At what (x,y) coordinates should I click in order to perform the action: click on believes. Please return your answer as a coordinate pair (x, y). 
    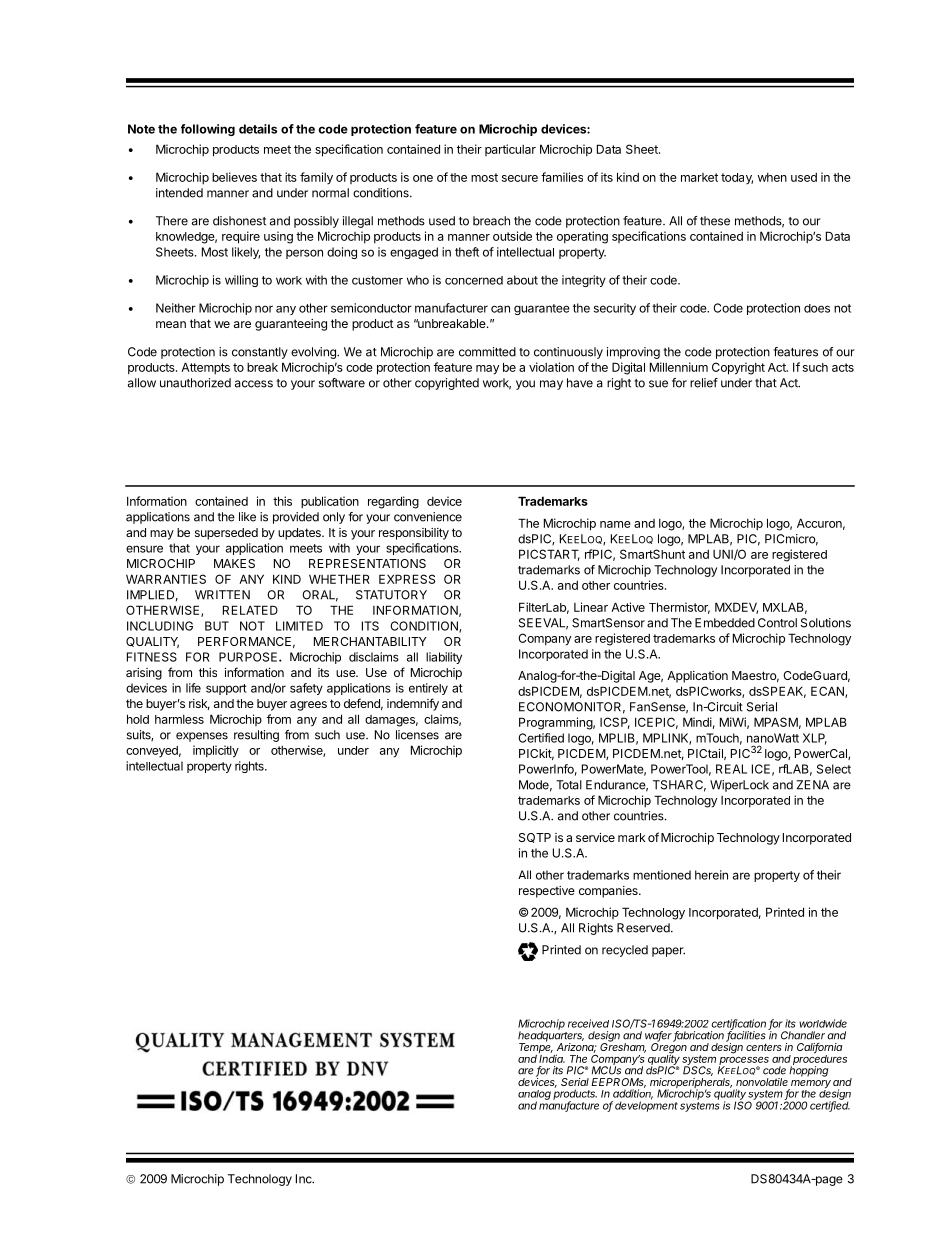
    Looking at the image, I should click on (234, 177).
